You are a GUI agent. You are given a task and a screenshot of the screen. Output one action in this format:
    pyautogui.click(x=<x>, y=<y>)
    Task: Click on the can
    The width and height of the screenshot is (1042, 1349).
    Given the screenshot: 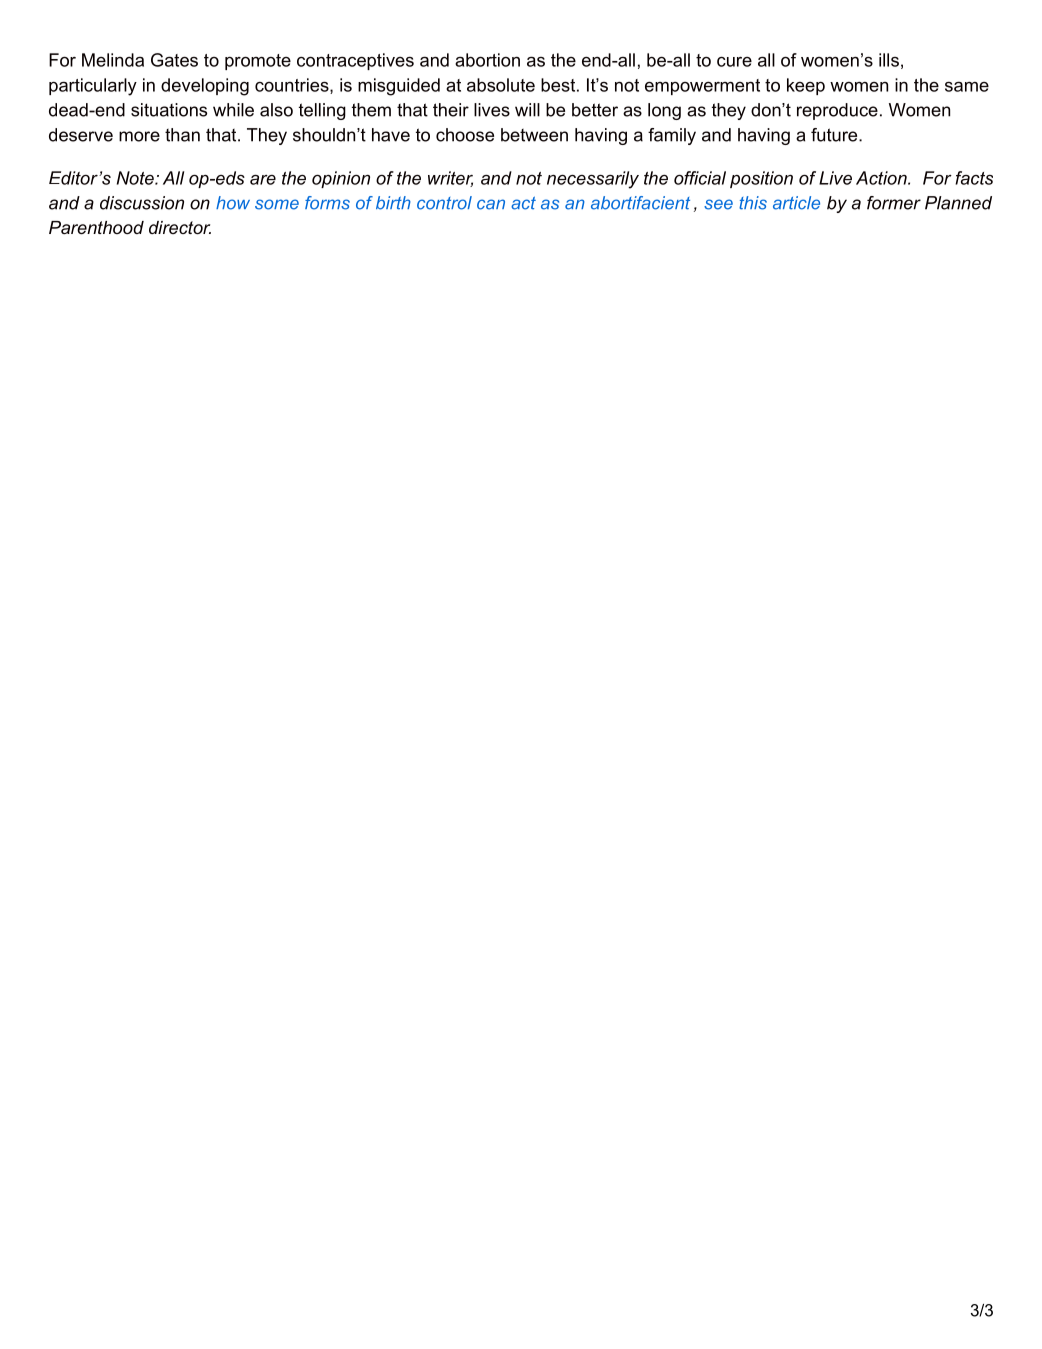 What is the action you would take?
    pyautogui.click(x=491, y=204)
